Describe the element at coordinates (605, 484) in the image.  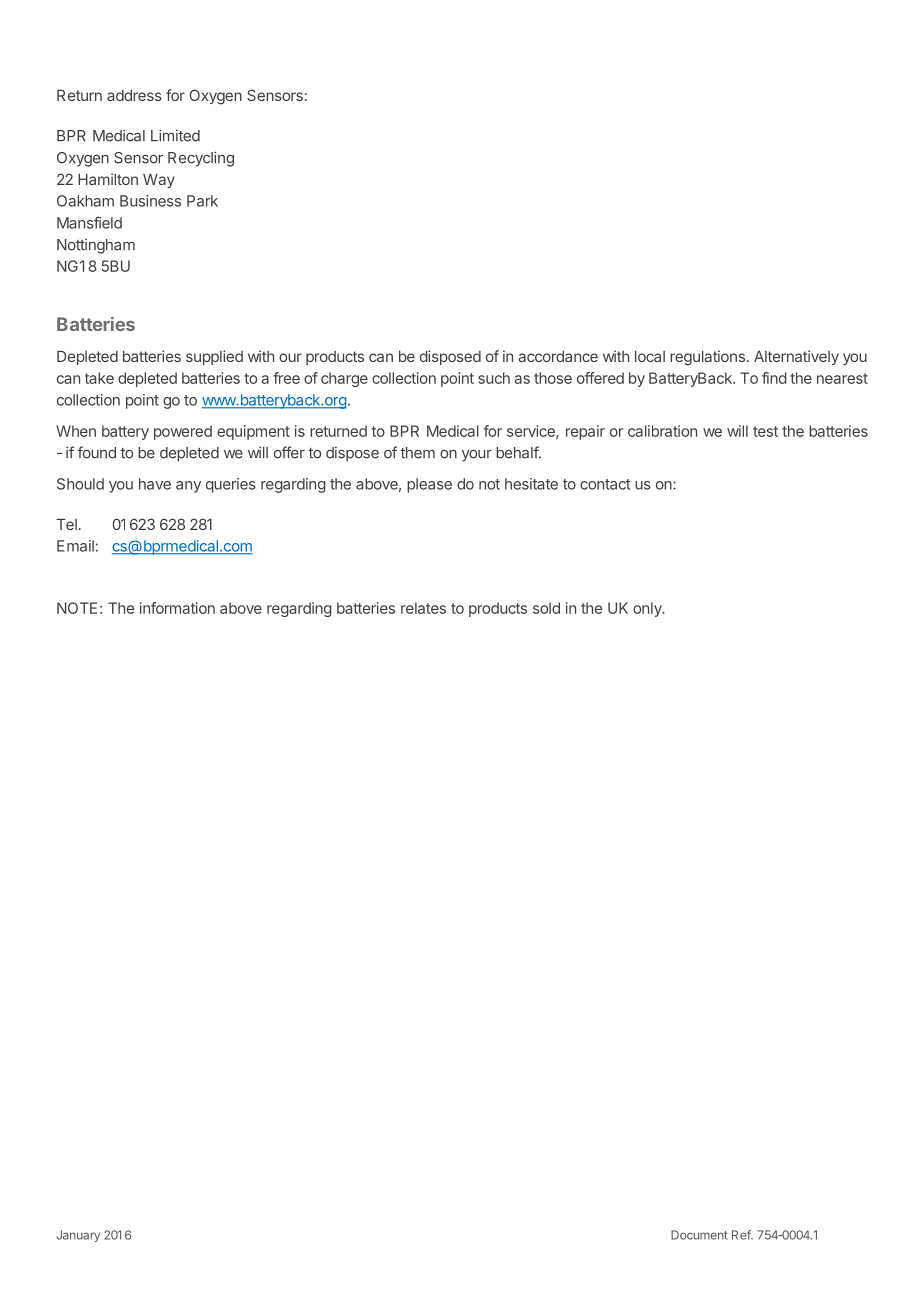
I see `contact` at that location.
